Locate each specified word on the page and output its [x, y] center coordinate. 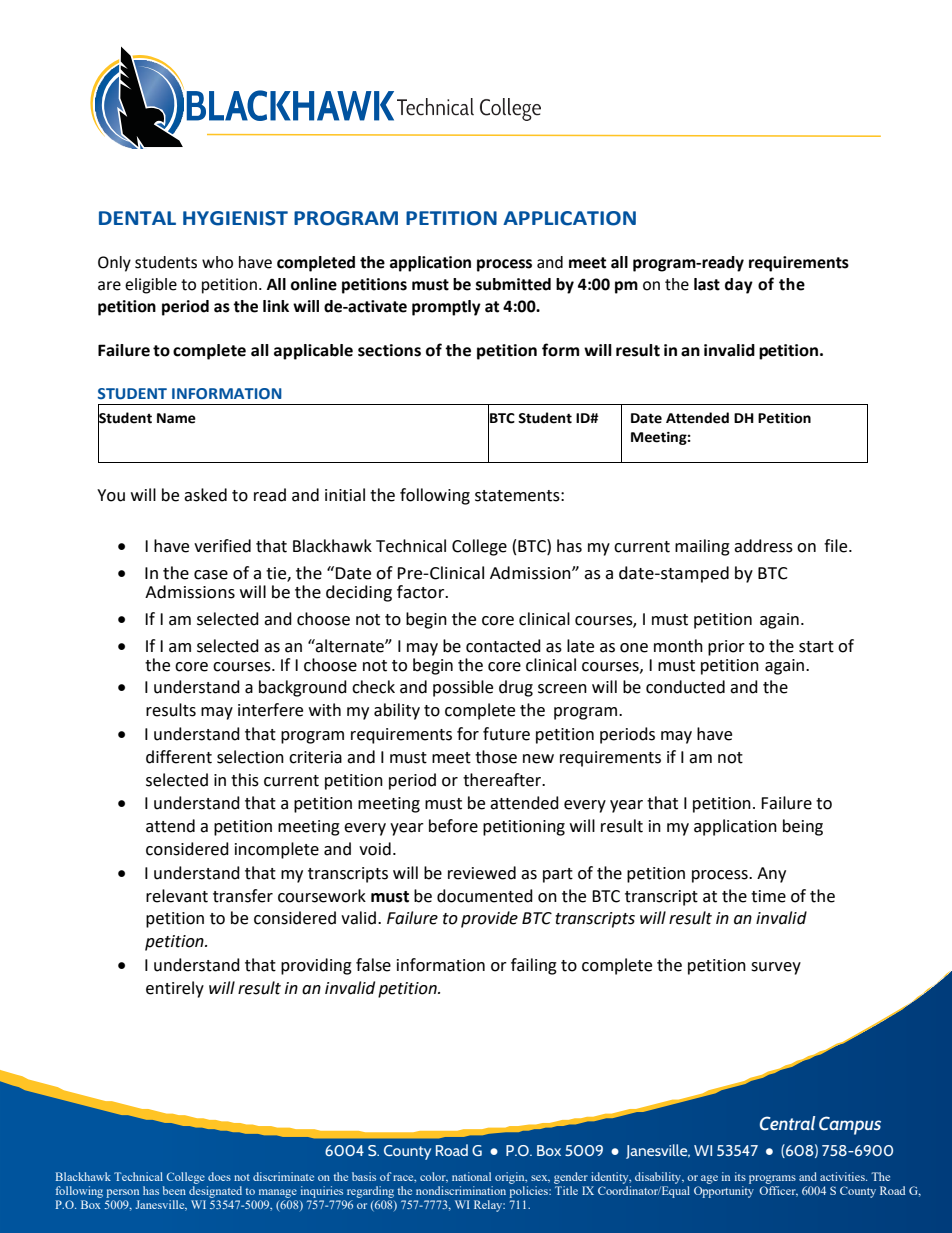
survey [776, 968]
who [217, 262]
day [739, 286]
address [763, 546]
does [219, 1176]
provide [489, 919]
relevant [177, 896]
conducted [685, 687]
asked [205, 495]
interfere [270, 710]
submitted [513, 284]
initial [345, 495]
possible [463, 688]
